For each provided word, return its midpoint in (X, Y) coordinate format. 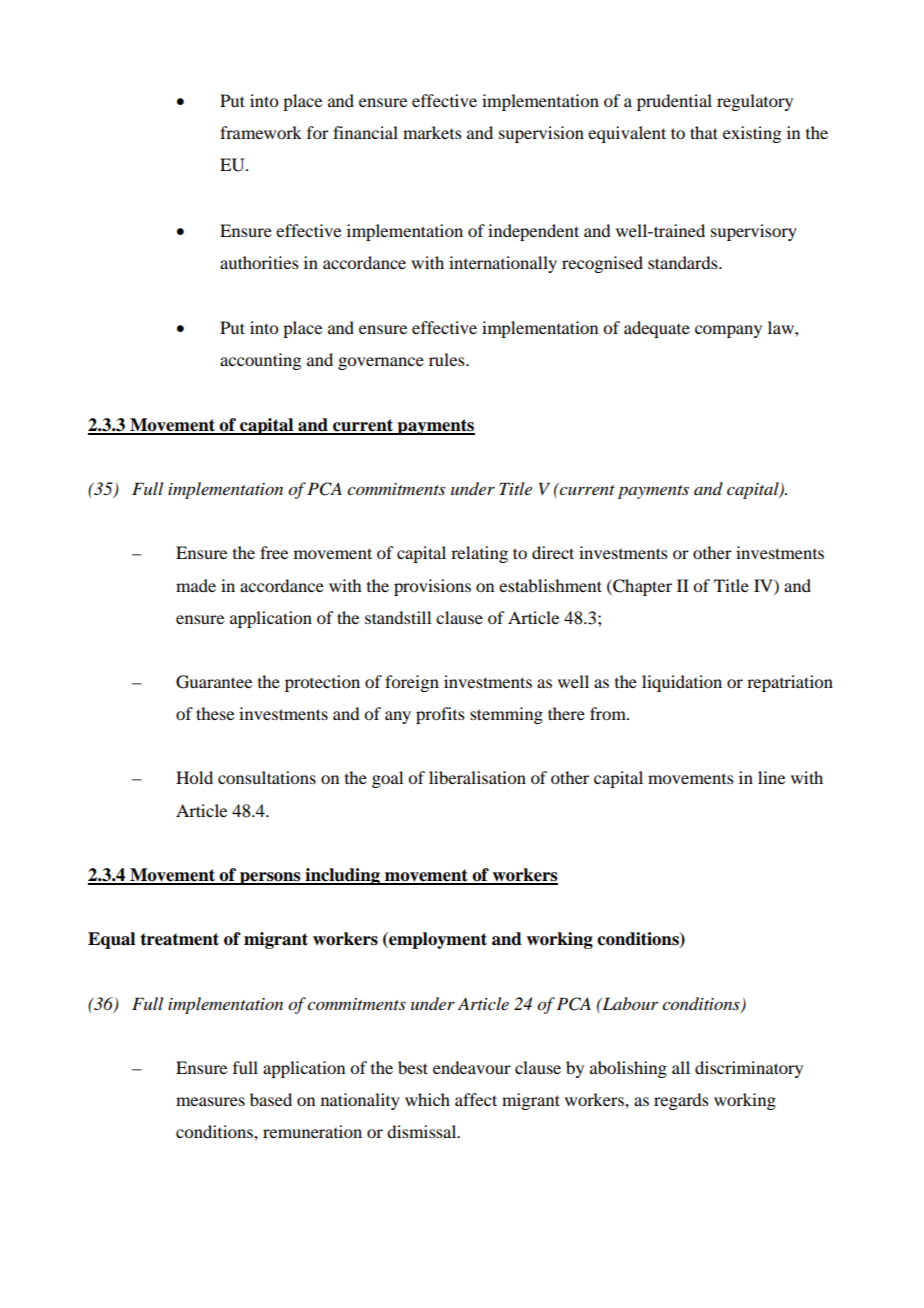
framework (261, 132)
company (728, 331)
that (704, 132)
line (771, 777)
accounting (260, 361)
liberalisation (477, 777)
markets (432, 132)
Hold (194, 777)
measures (210, 1101)
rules (448, 359)
